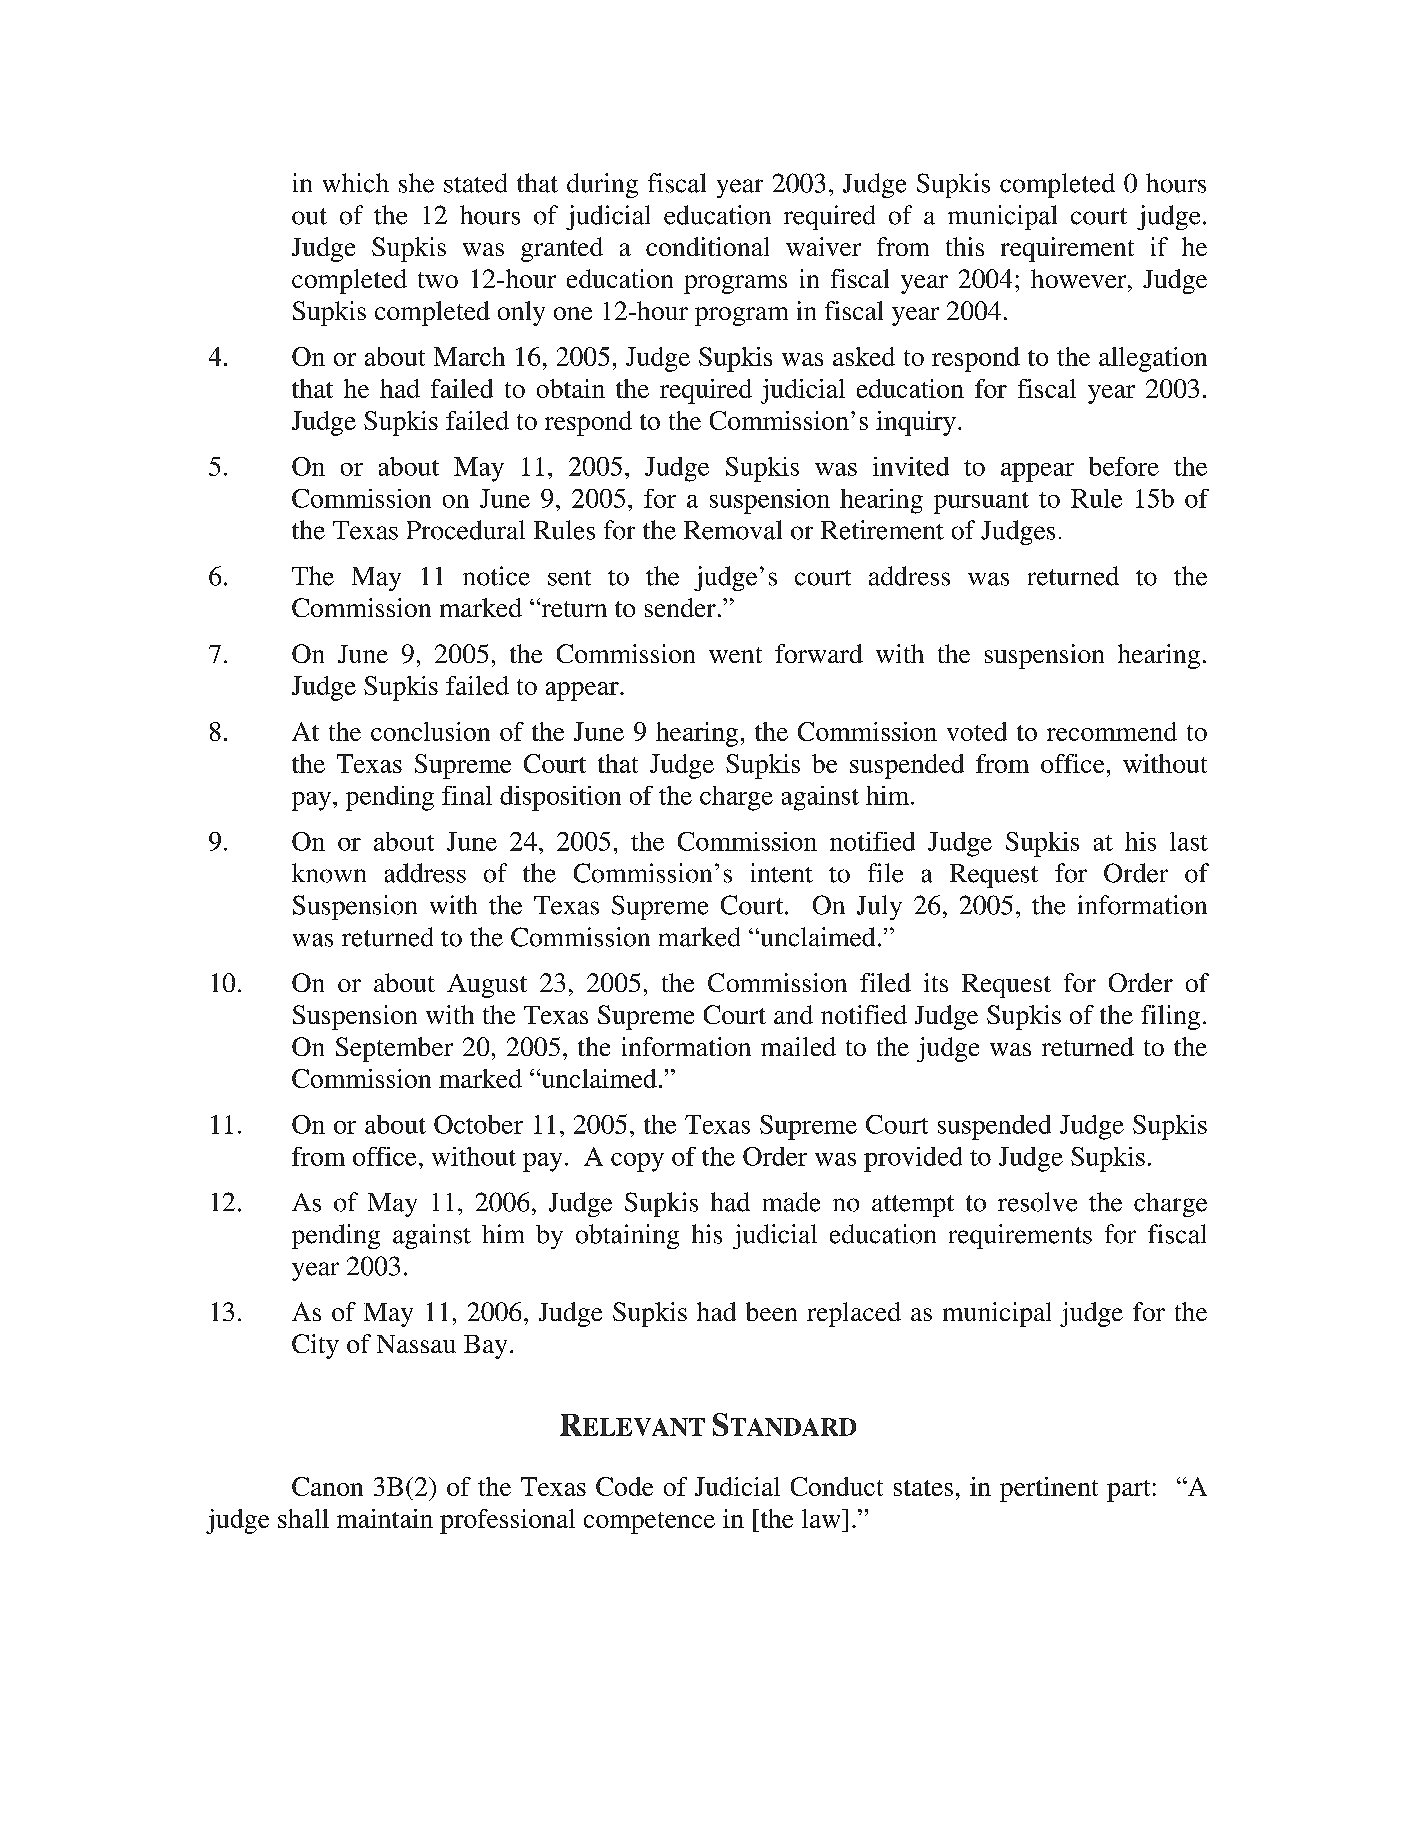 The width and height of the screenshot is (1416, 1833). Describe the element at coordinates (707, 246) in the screenshot. I see `conditional` at that location.
